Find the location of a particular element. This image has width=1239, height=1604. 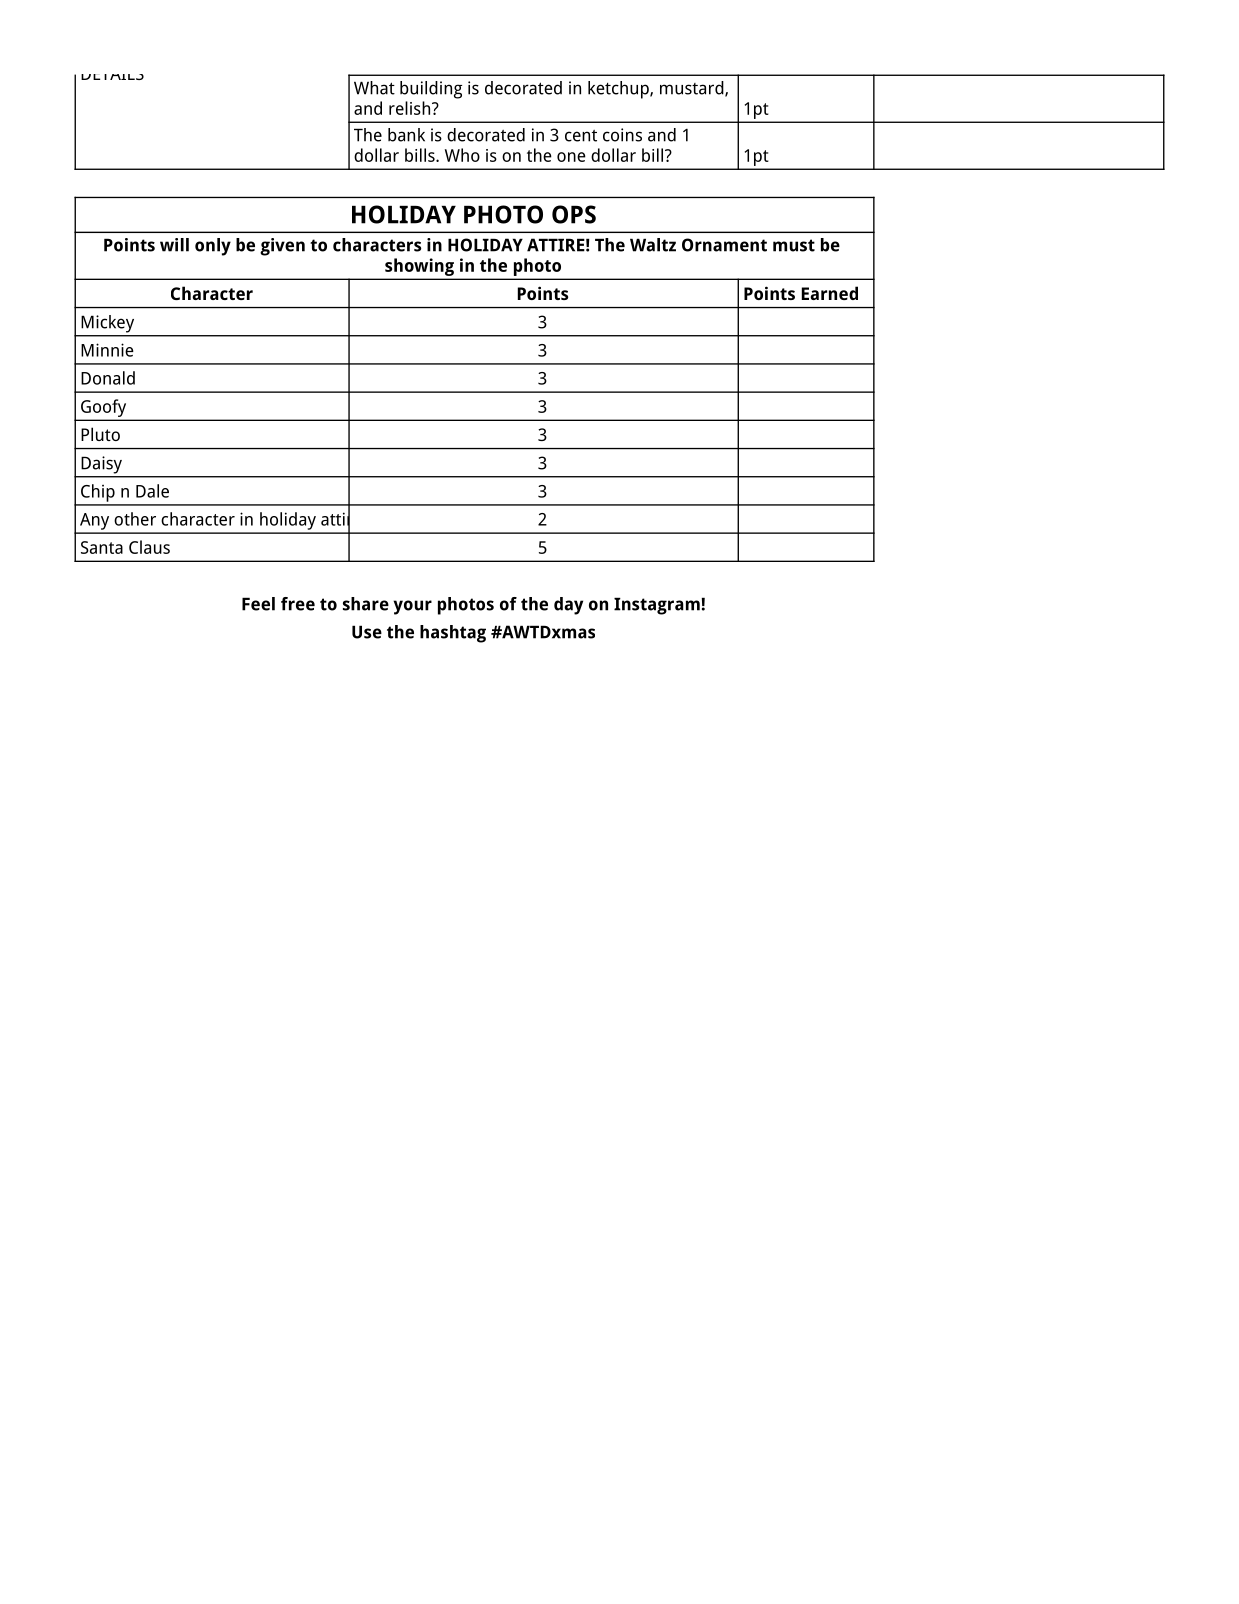

Minnie is located at coordinates (107, 350).
